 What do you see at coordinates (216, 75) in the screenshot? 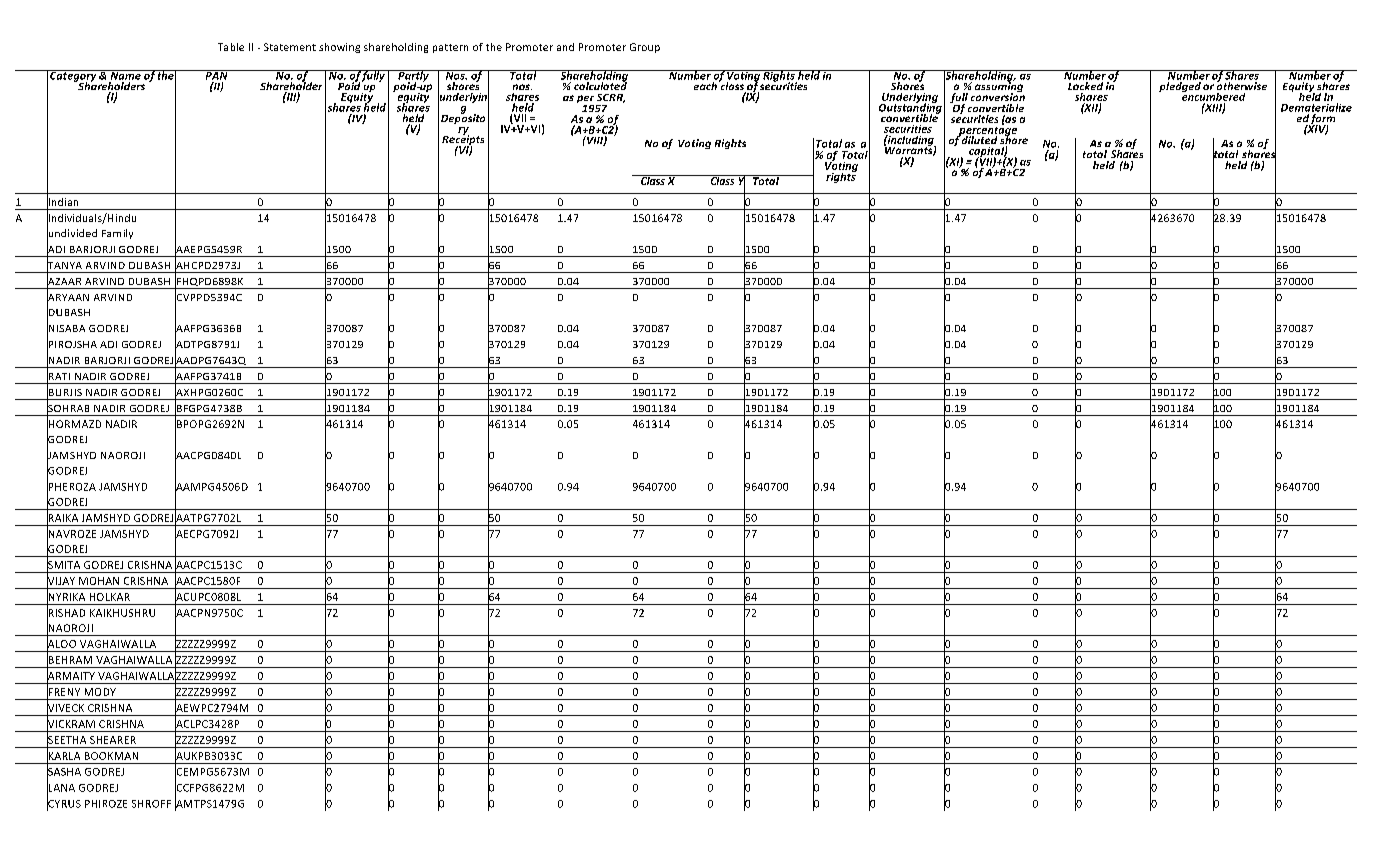
I see `PAN` at bounding box center [216, 75].
